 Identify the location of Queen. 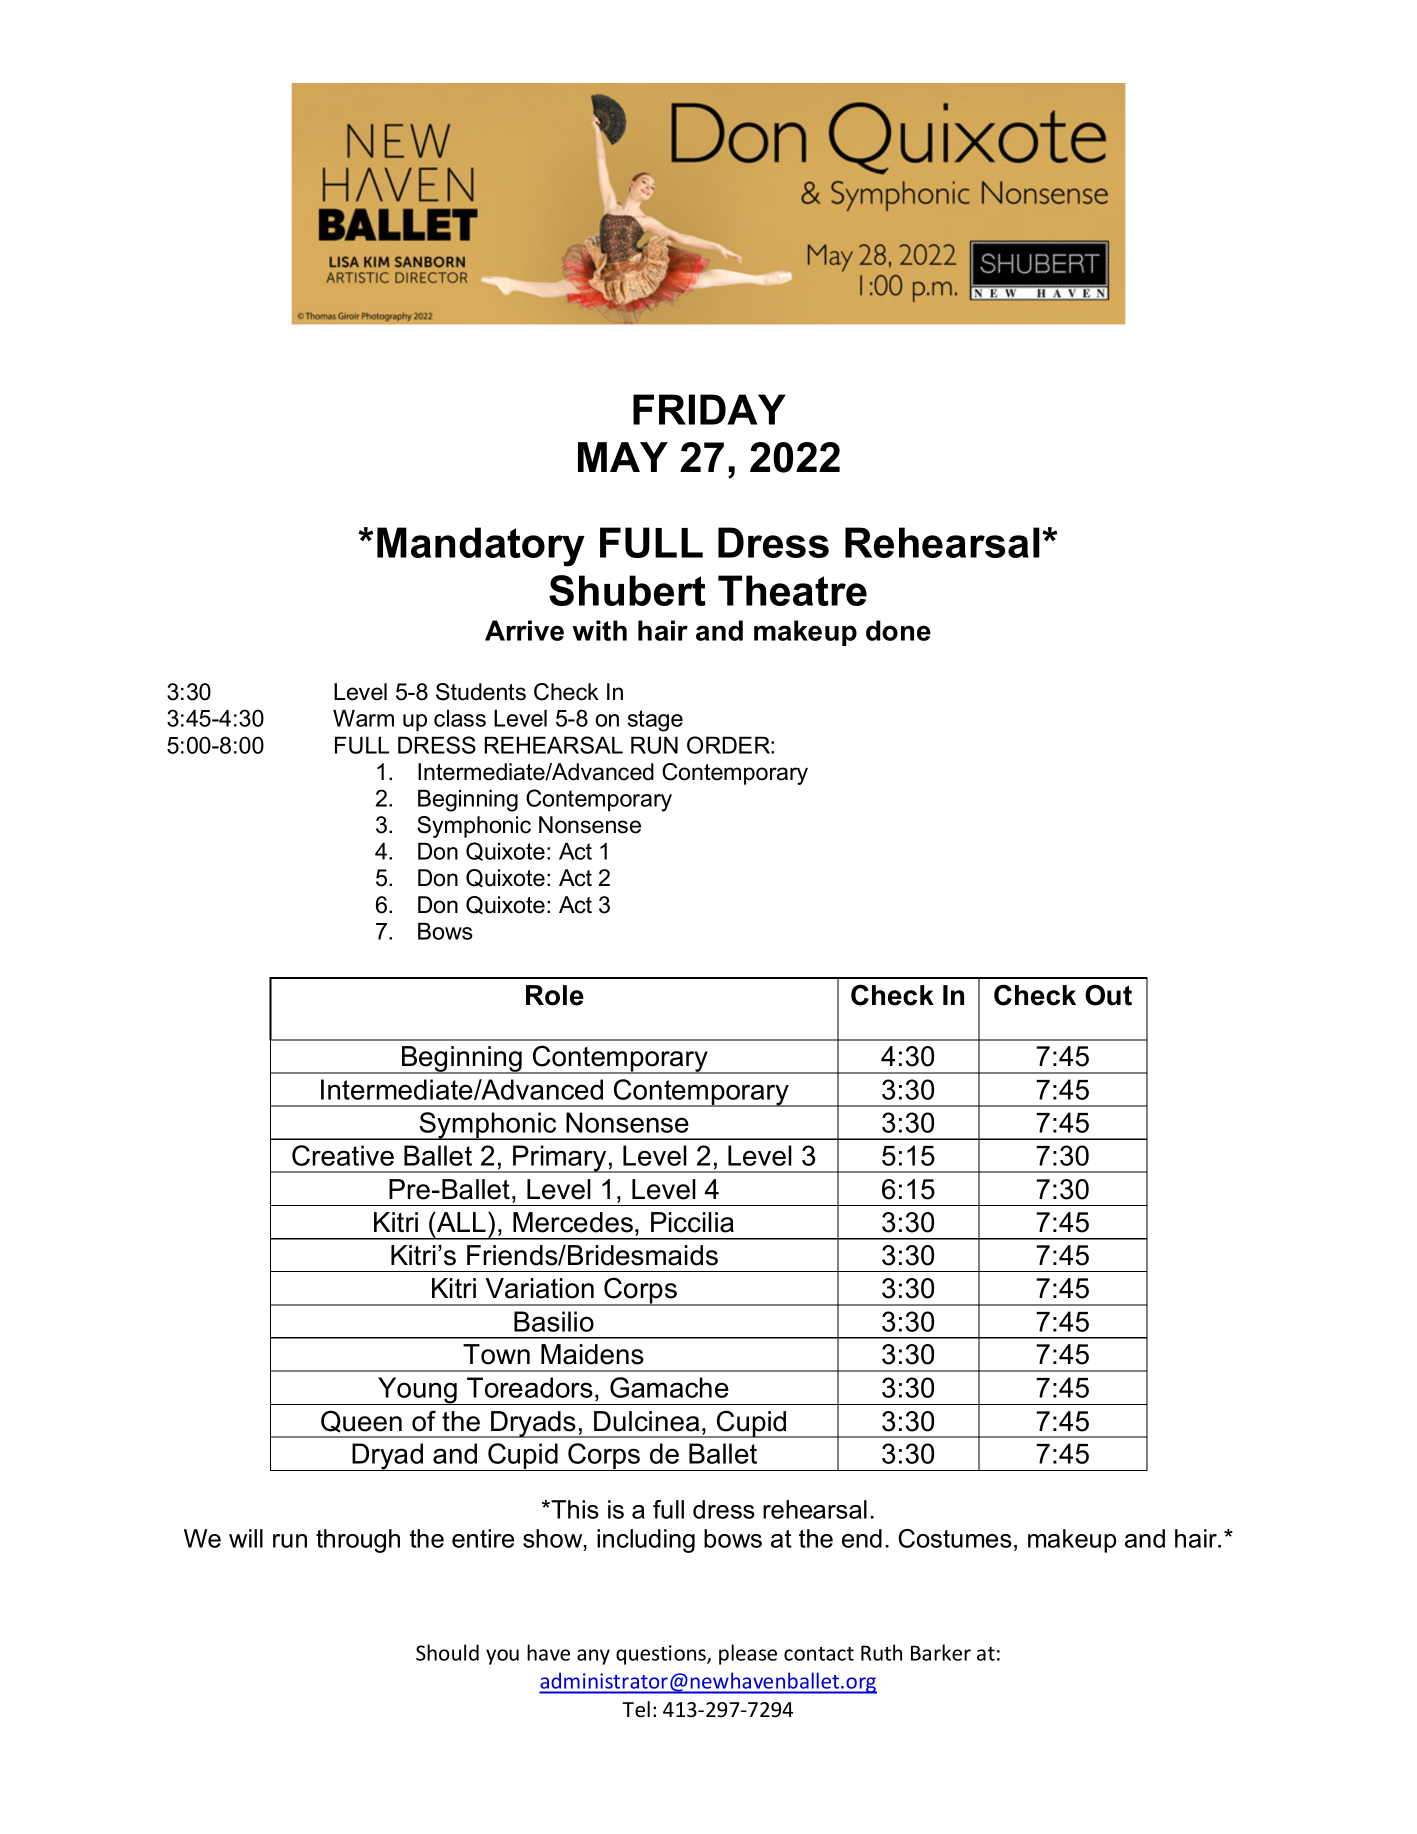
(361, 1421).
